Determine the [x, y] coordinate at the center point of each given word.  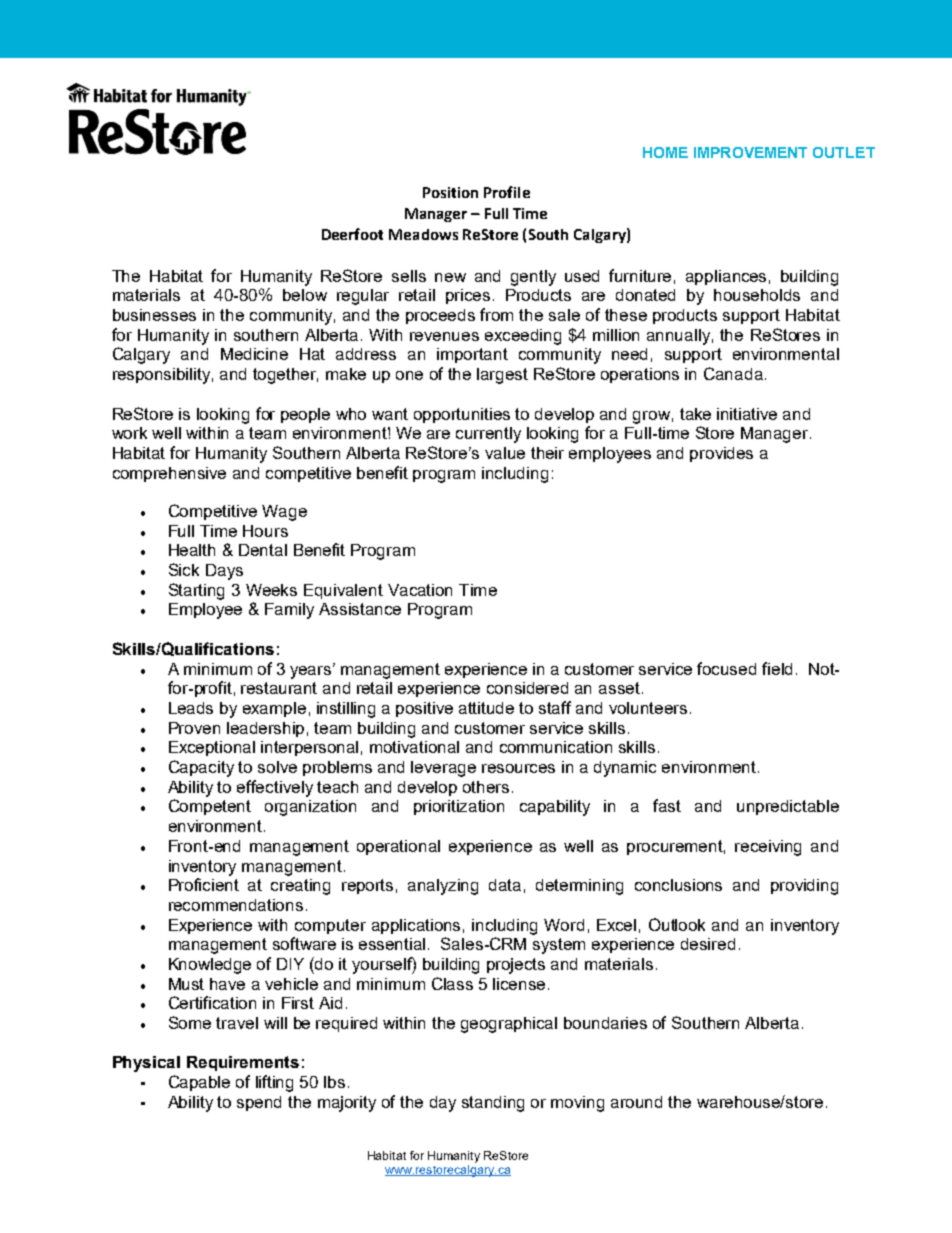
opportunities [462, 415]
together [285, 376]
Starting [196, 591]
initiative [747, 414]
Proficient [204, 884]
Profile [507, 192]
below [305, 295]
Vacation [420, 590]
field [777, 668]
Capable [199, 1083]
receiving [768, 848]
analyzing [443, 887]
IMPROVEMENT [750, 152]
